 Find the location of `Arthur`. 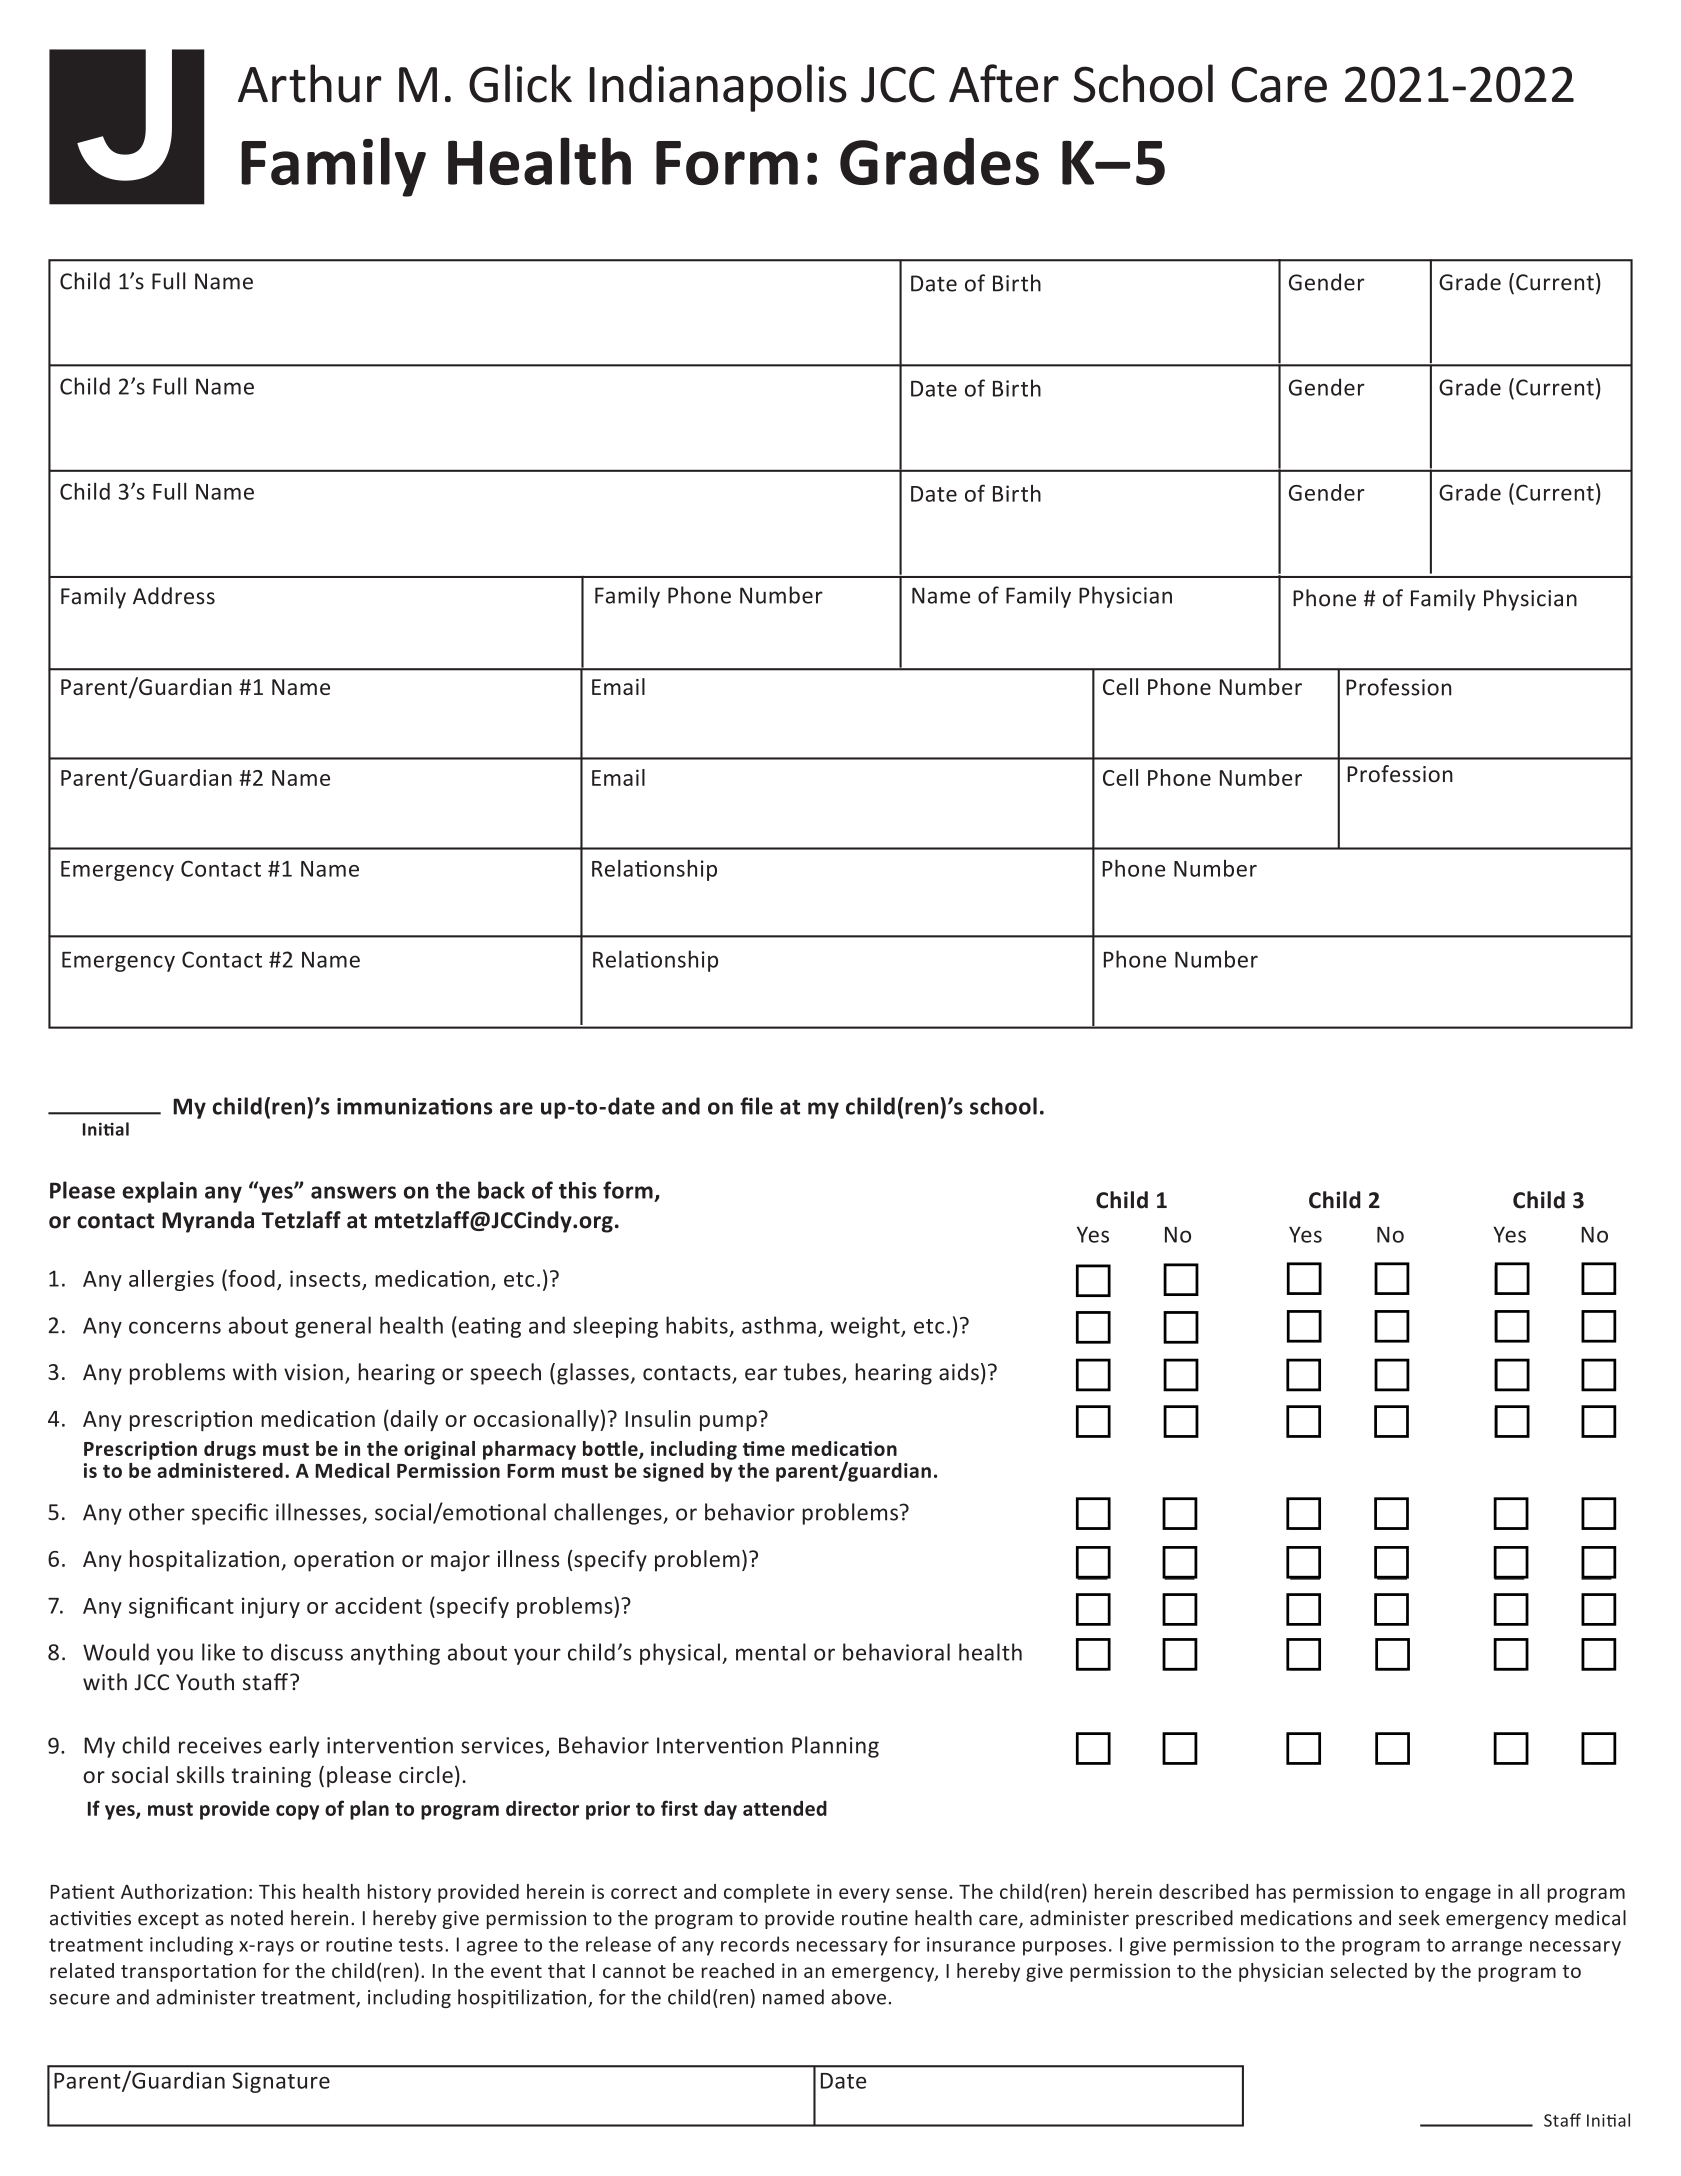

Arthur is located at coordinates (309, 83).
